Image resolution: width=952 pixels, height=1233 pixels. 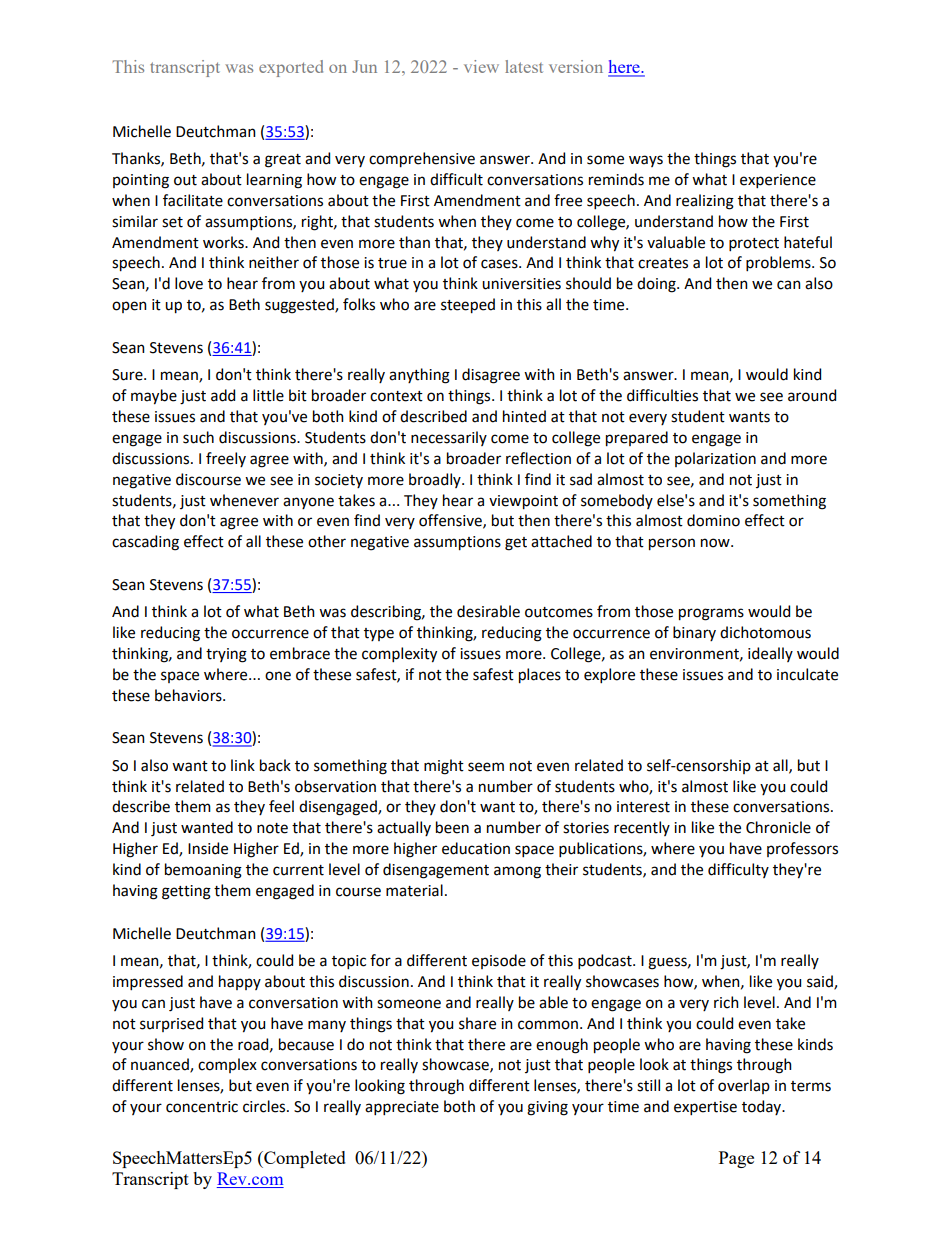 What do you see at coordinates (778, 181) in the screenshot?
I see `experience` at bounding box center [778, 181].
